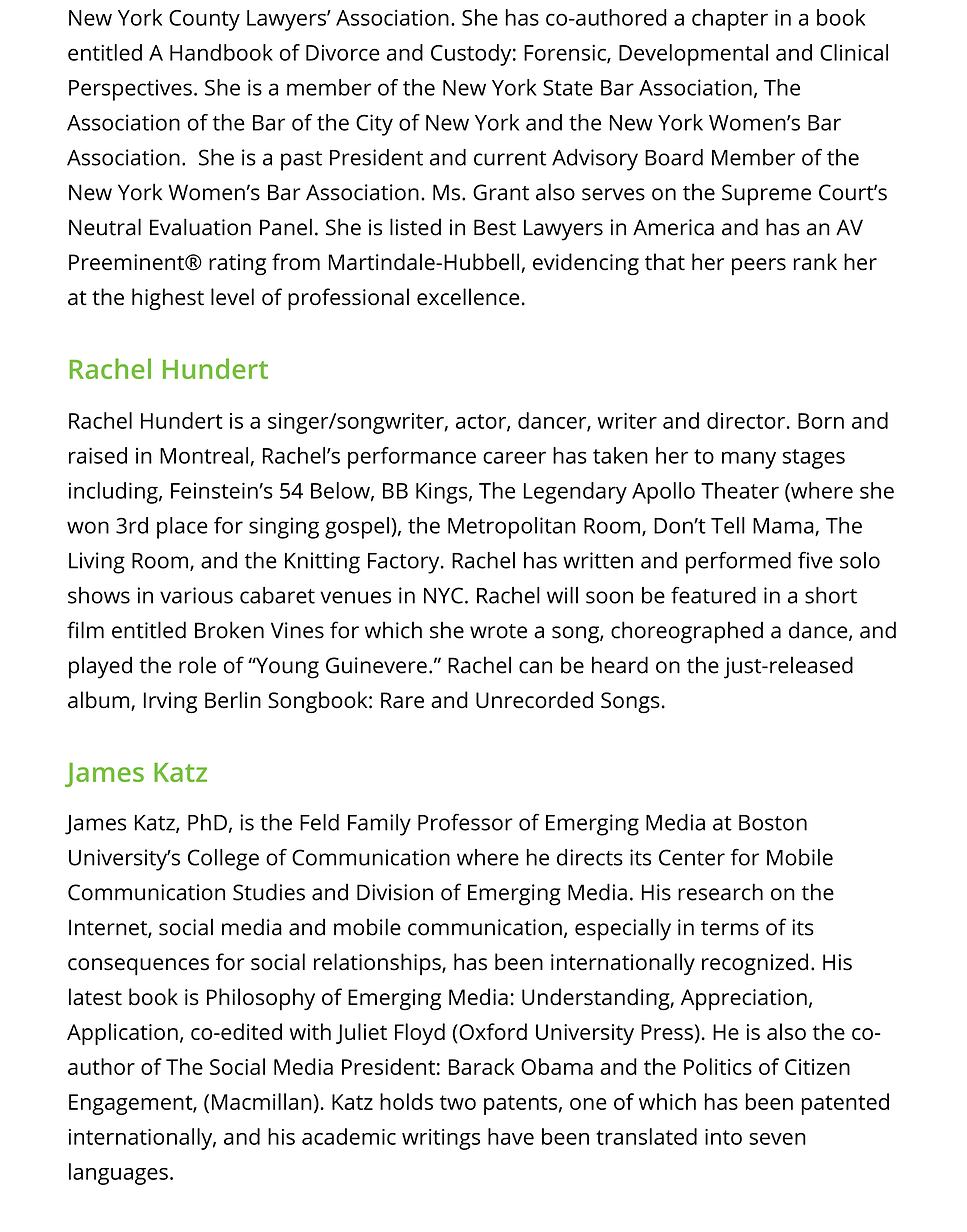  I want to click on highest, so click(168, 299).
